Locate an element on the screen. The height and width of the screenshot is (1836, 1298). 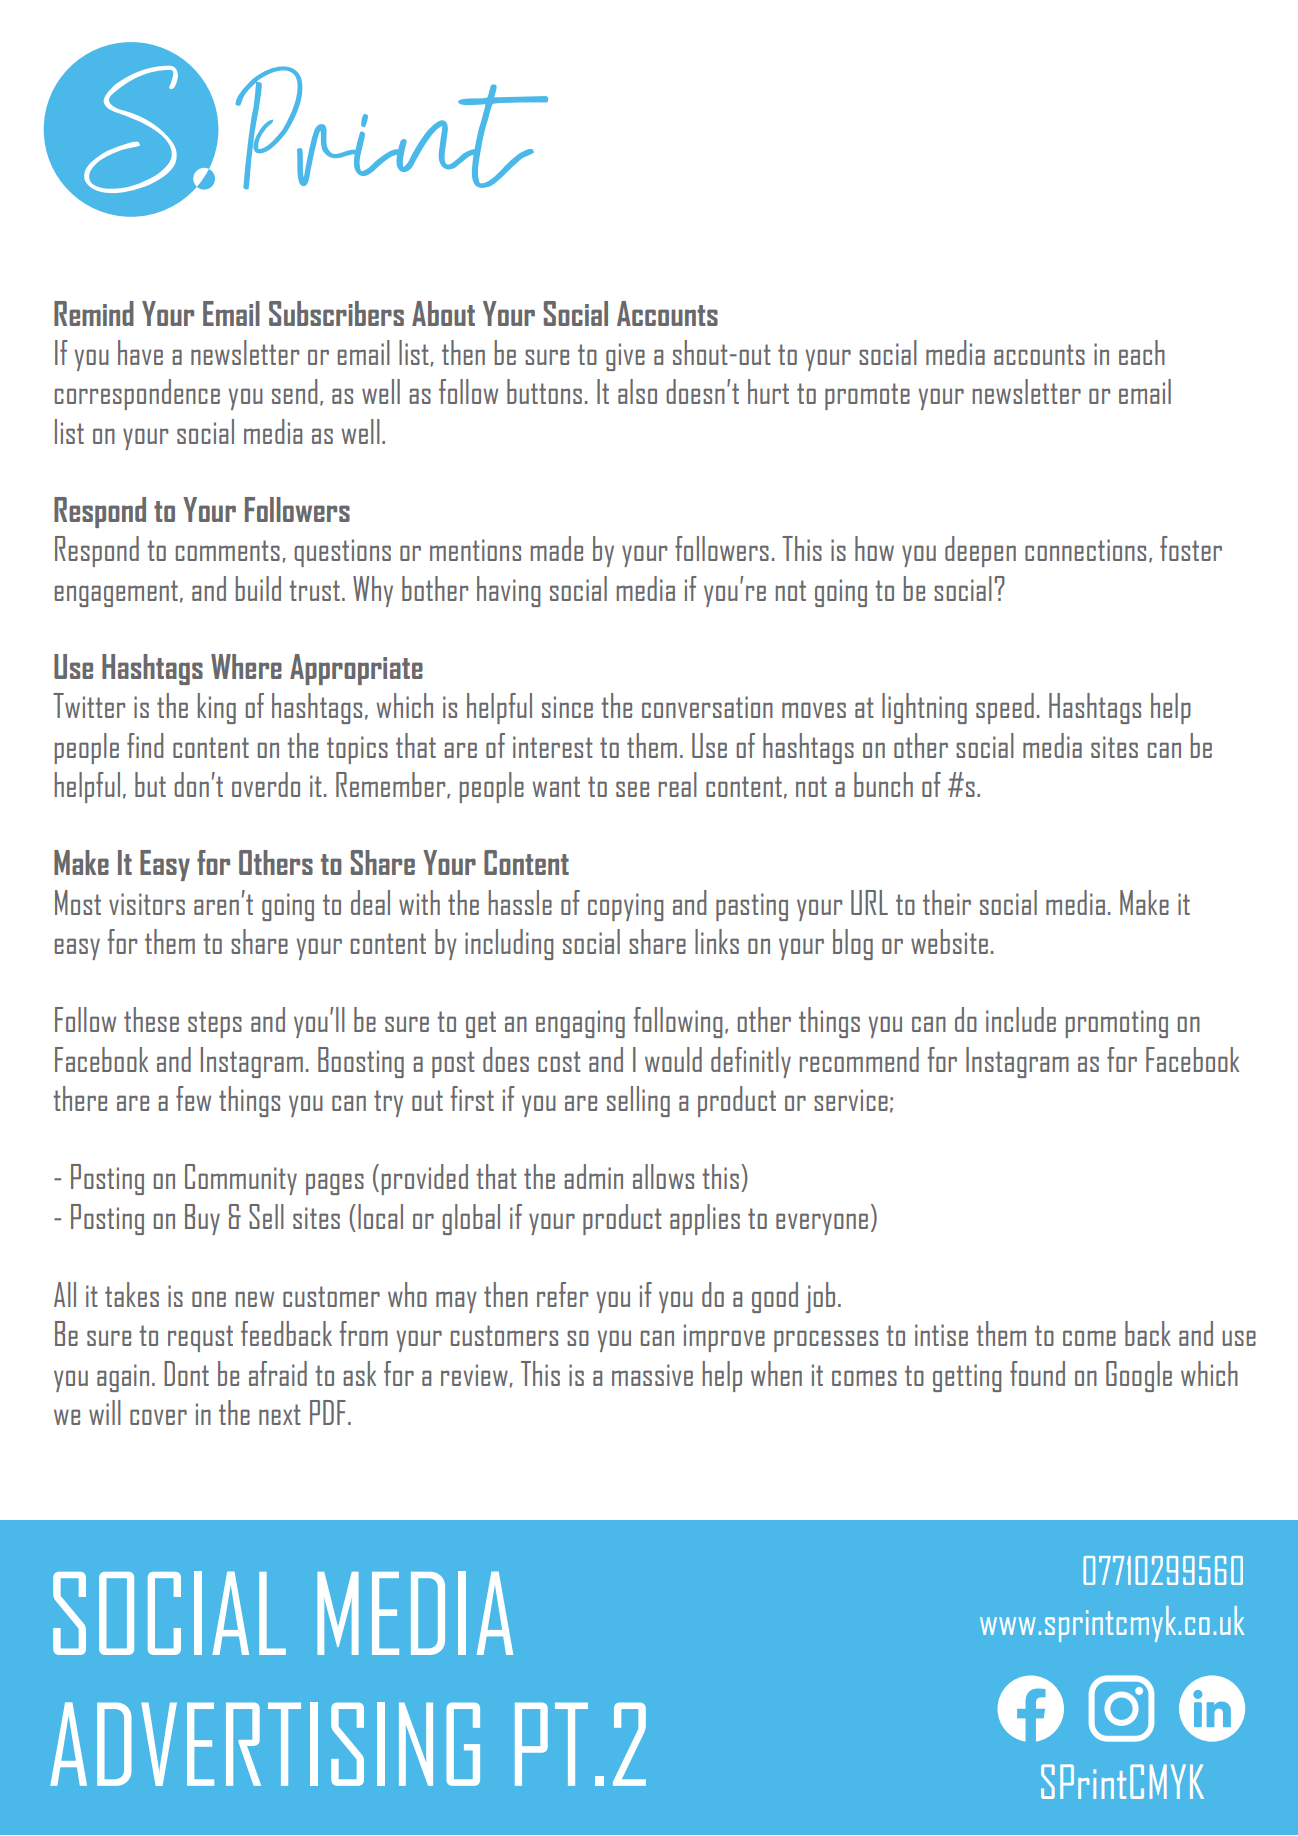
found is located at coordinates (1037, 1373).
